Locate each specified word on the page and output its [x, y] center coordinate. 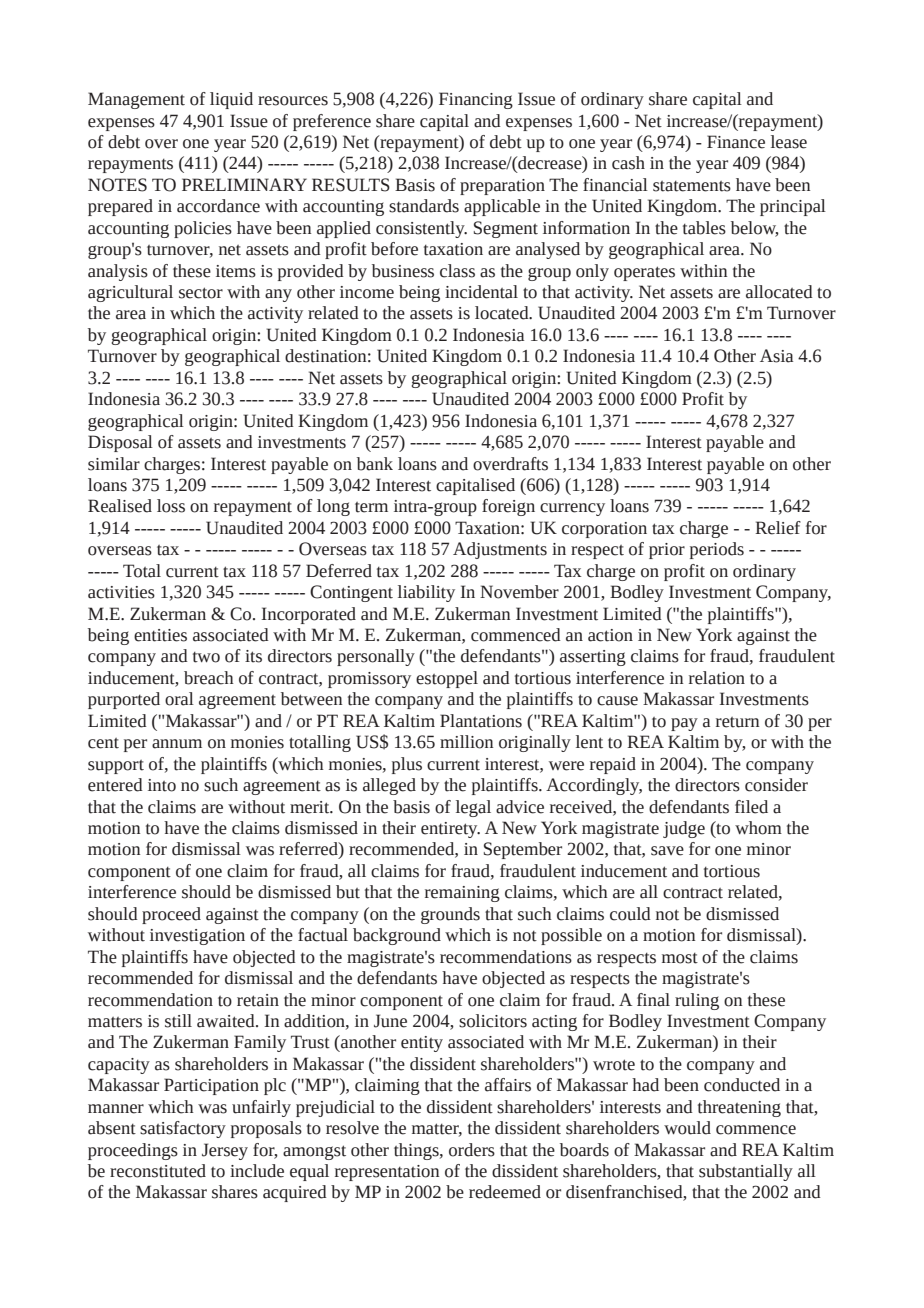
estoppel [447, 679]
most [680, 958]
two [206, 657]
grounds [450, 915]
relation [717, 678]
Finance [736, 142]
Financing [476, 100]
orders [472, 1150]
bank [375, 464]
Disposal [120, 443]
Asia [776, 356]
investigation [197, 937]
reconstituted [158, 1171]
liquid [231, 100]
